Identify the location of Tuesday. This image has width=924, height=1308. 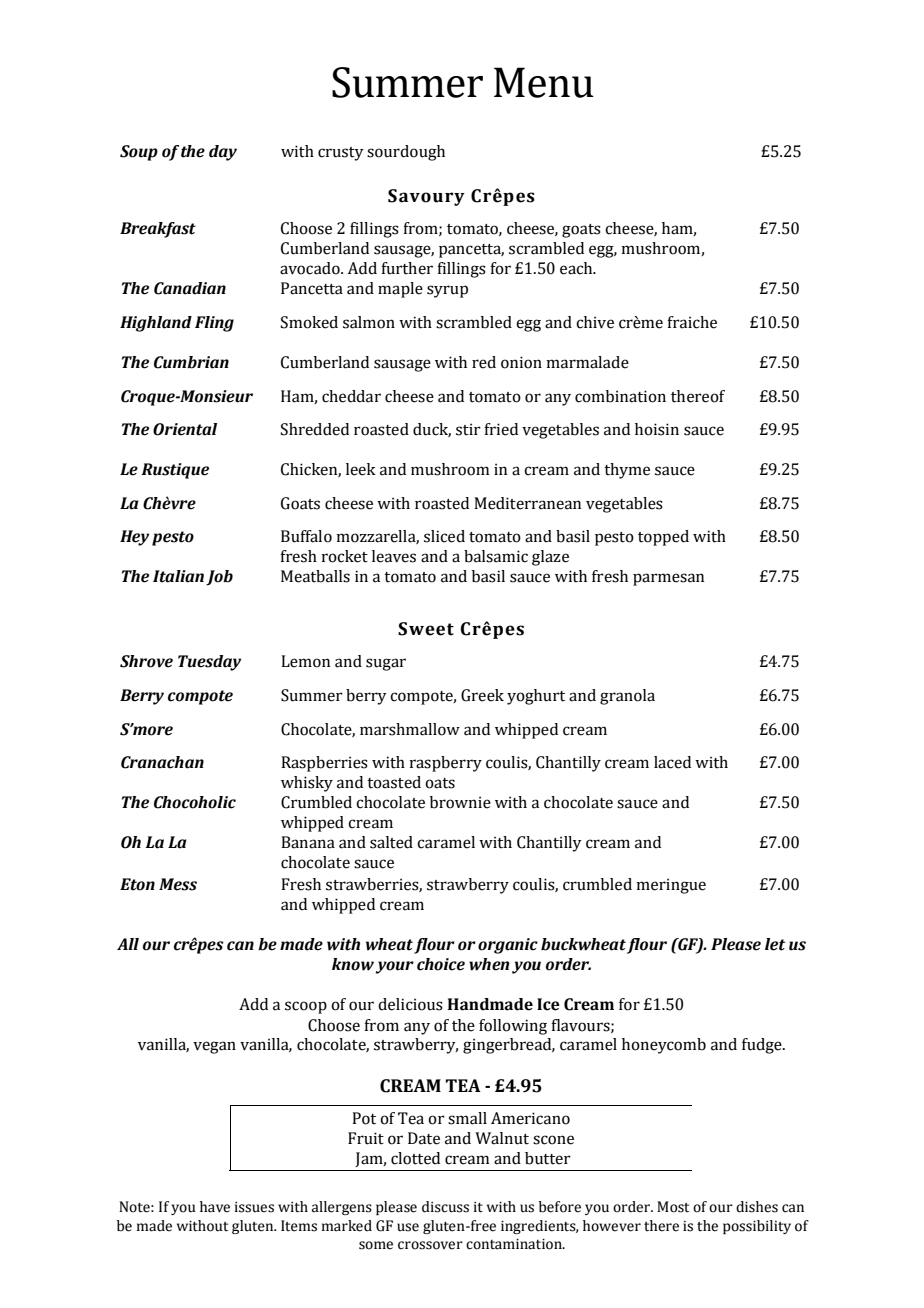
(209, 663).
